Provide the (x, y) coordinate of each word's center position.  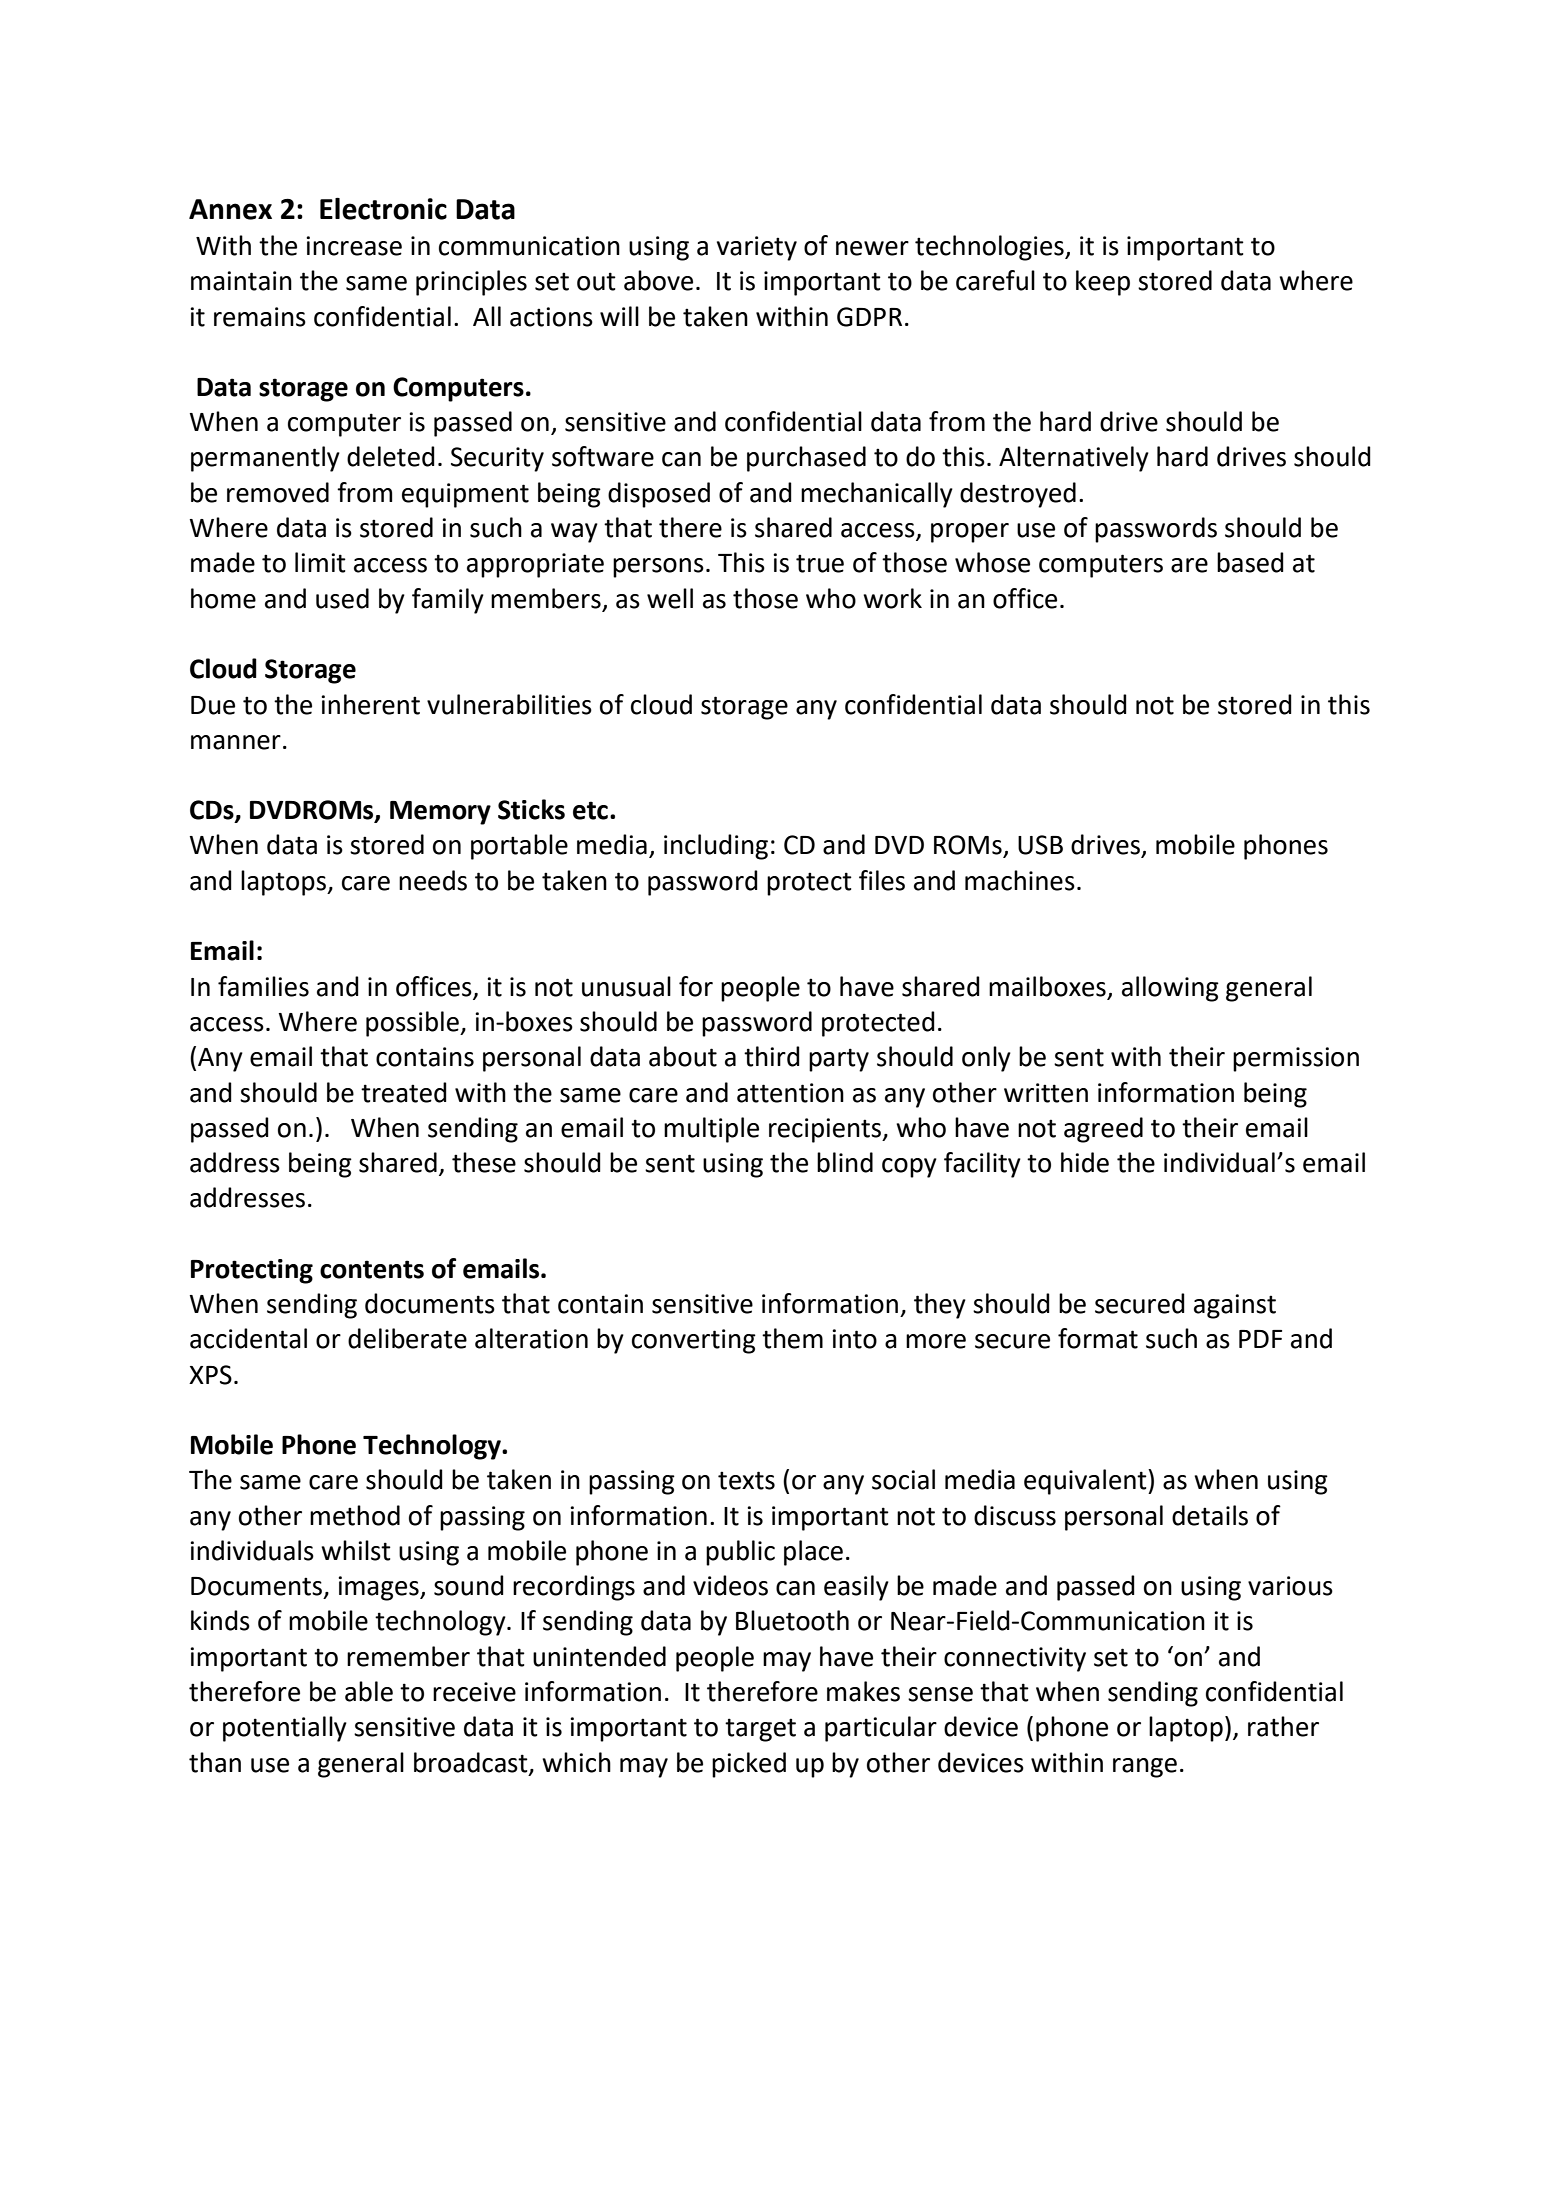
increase (354, 246)
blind (845, 1162)
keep (1103, 283)
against (1235, 1306)
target (760, 1730)
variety (757, 248)
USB (1040, 845)
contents (372, 1269)
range (1145, 1768)
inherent (370, 704)
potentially (285, 1729)
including (716, 847)
